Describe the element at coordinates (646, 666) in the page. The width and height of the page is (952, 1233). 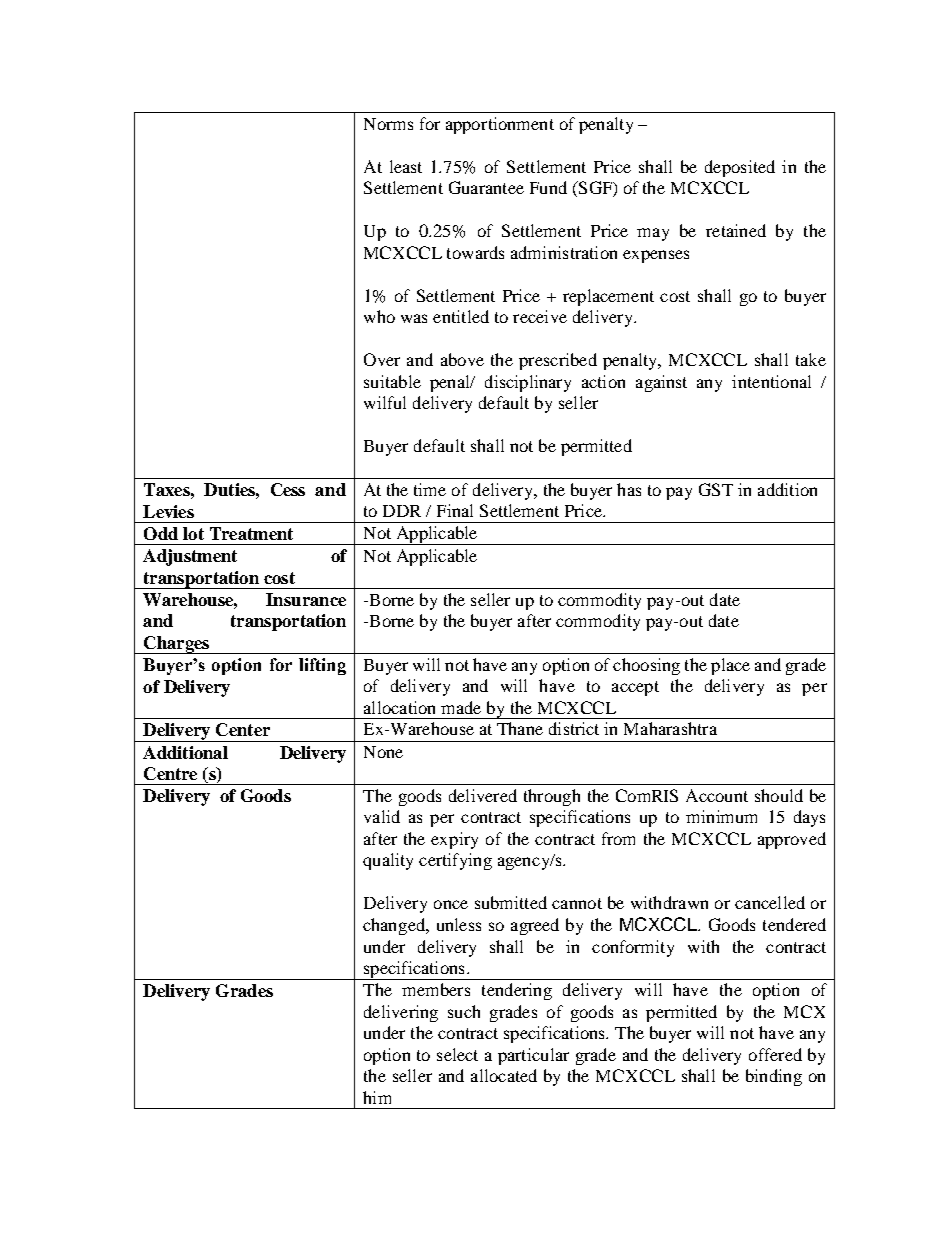
I see `choosing` at that location.
